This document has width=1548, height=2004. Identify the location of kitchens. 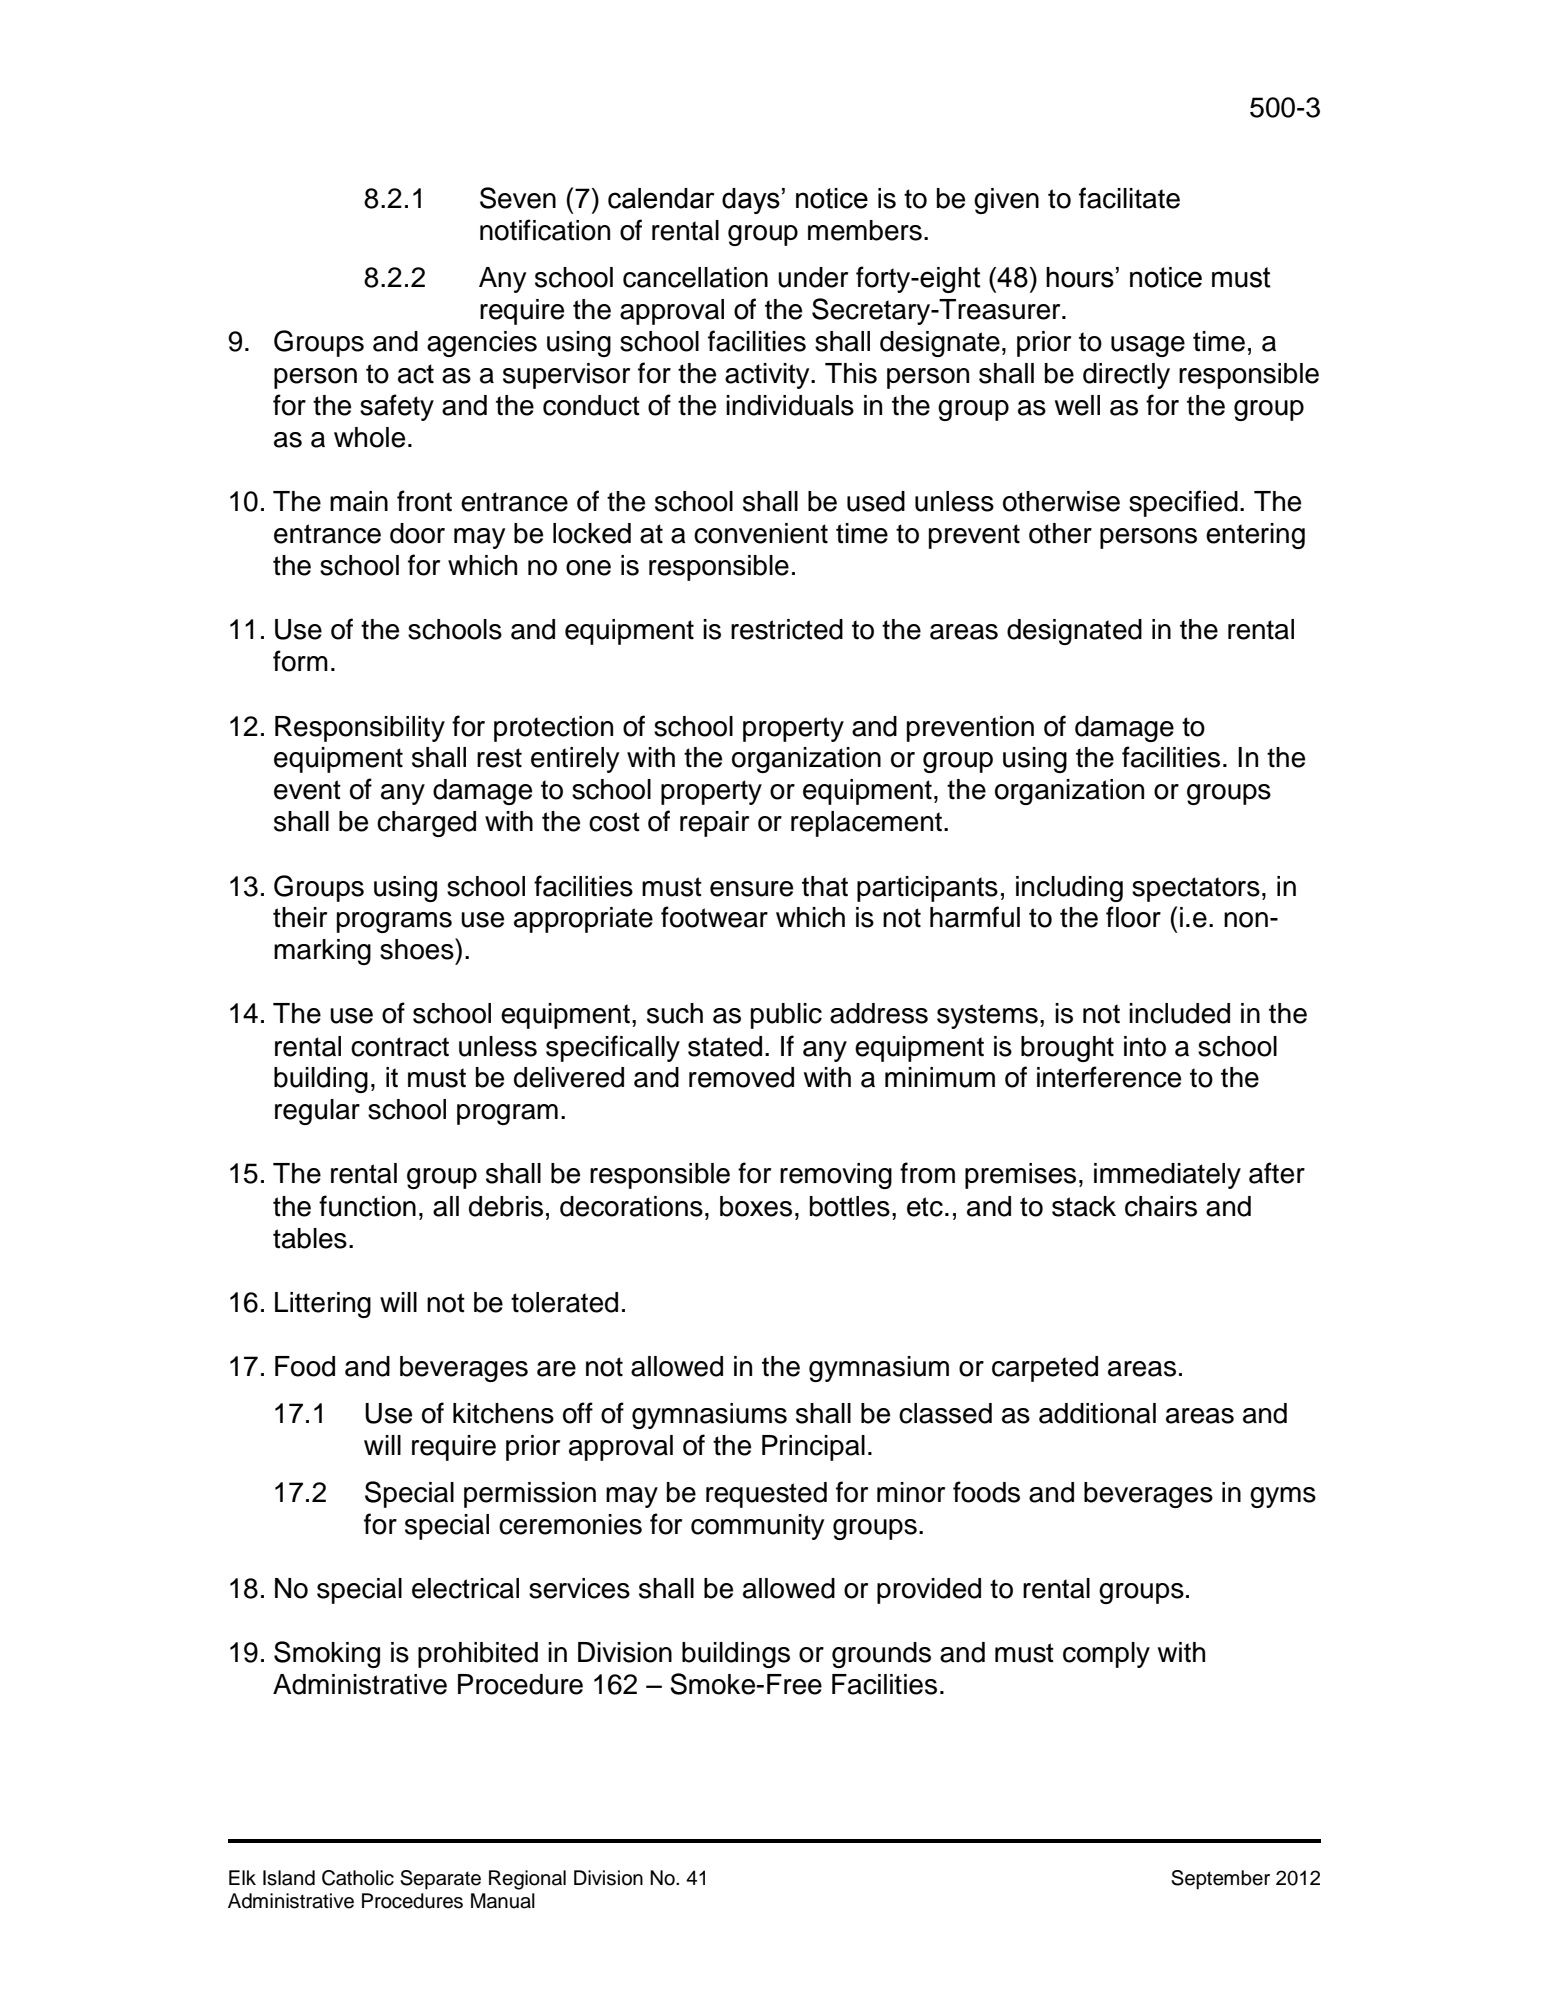
(503, 1413).
